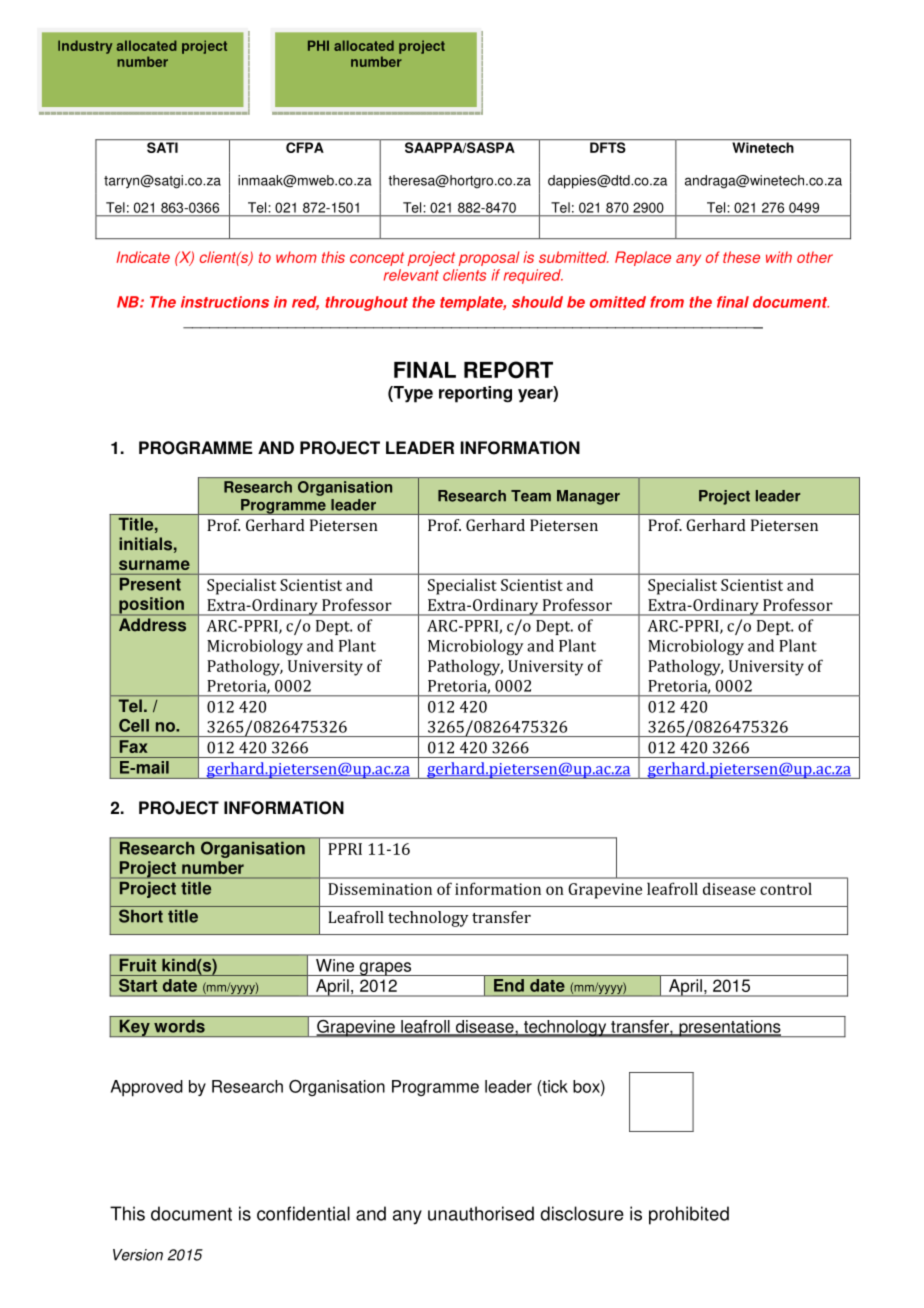 The height and width of the screenshot is (1308, 924). I want to click on Manager, so click(588, 497).
